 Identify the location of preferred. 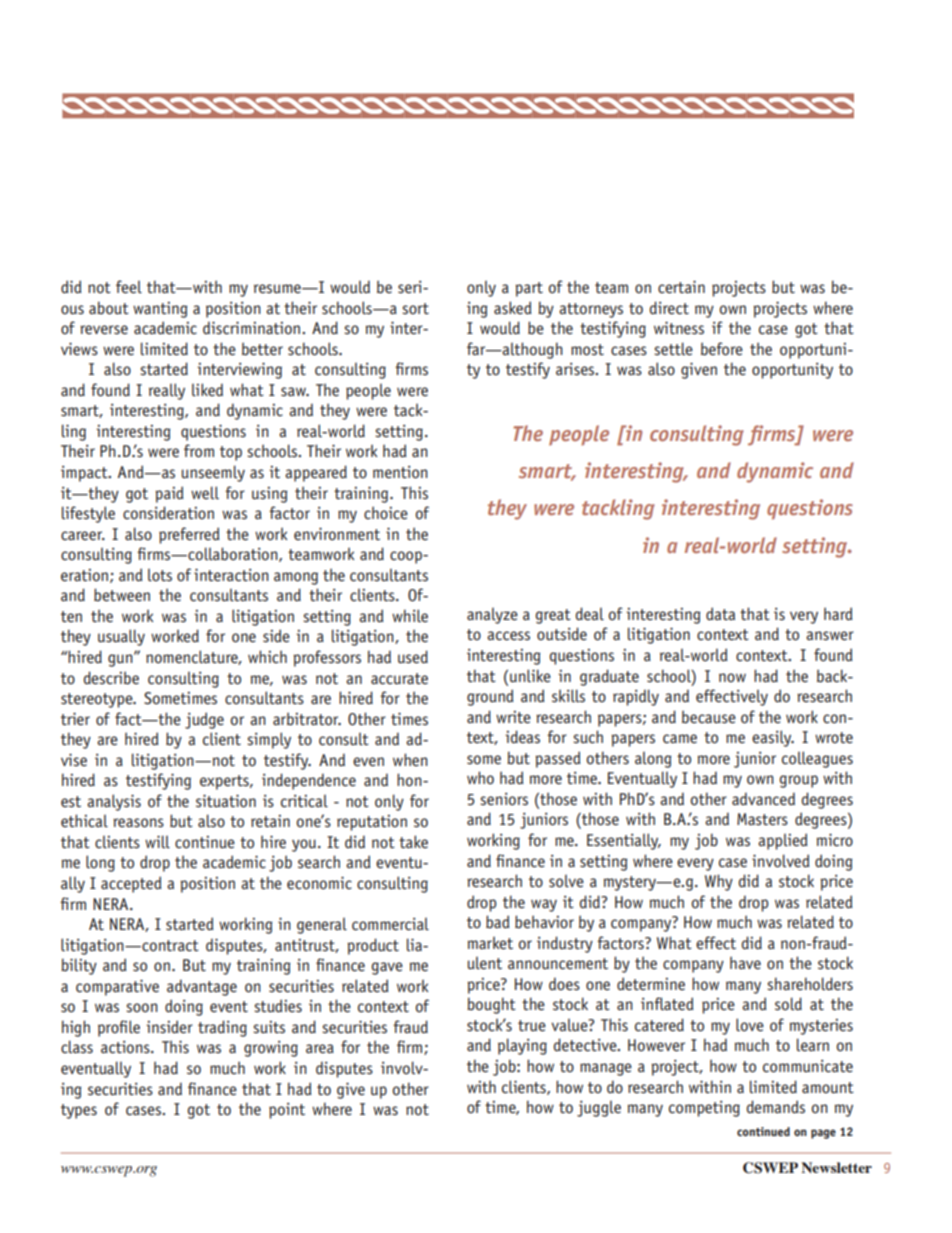
(189, 535).
